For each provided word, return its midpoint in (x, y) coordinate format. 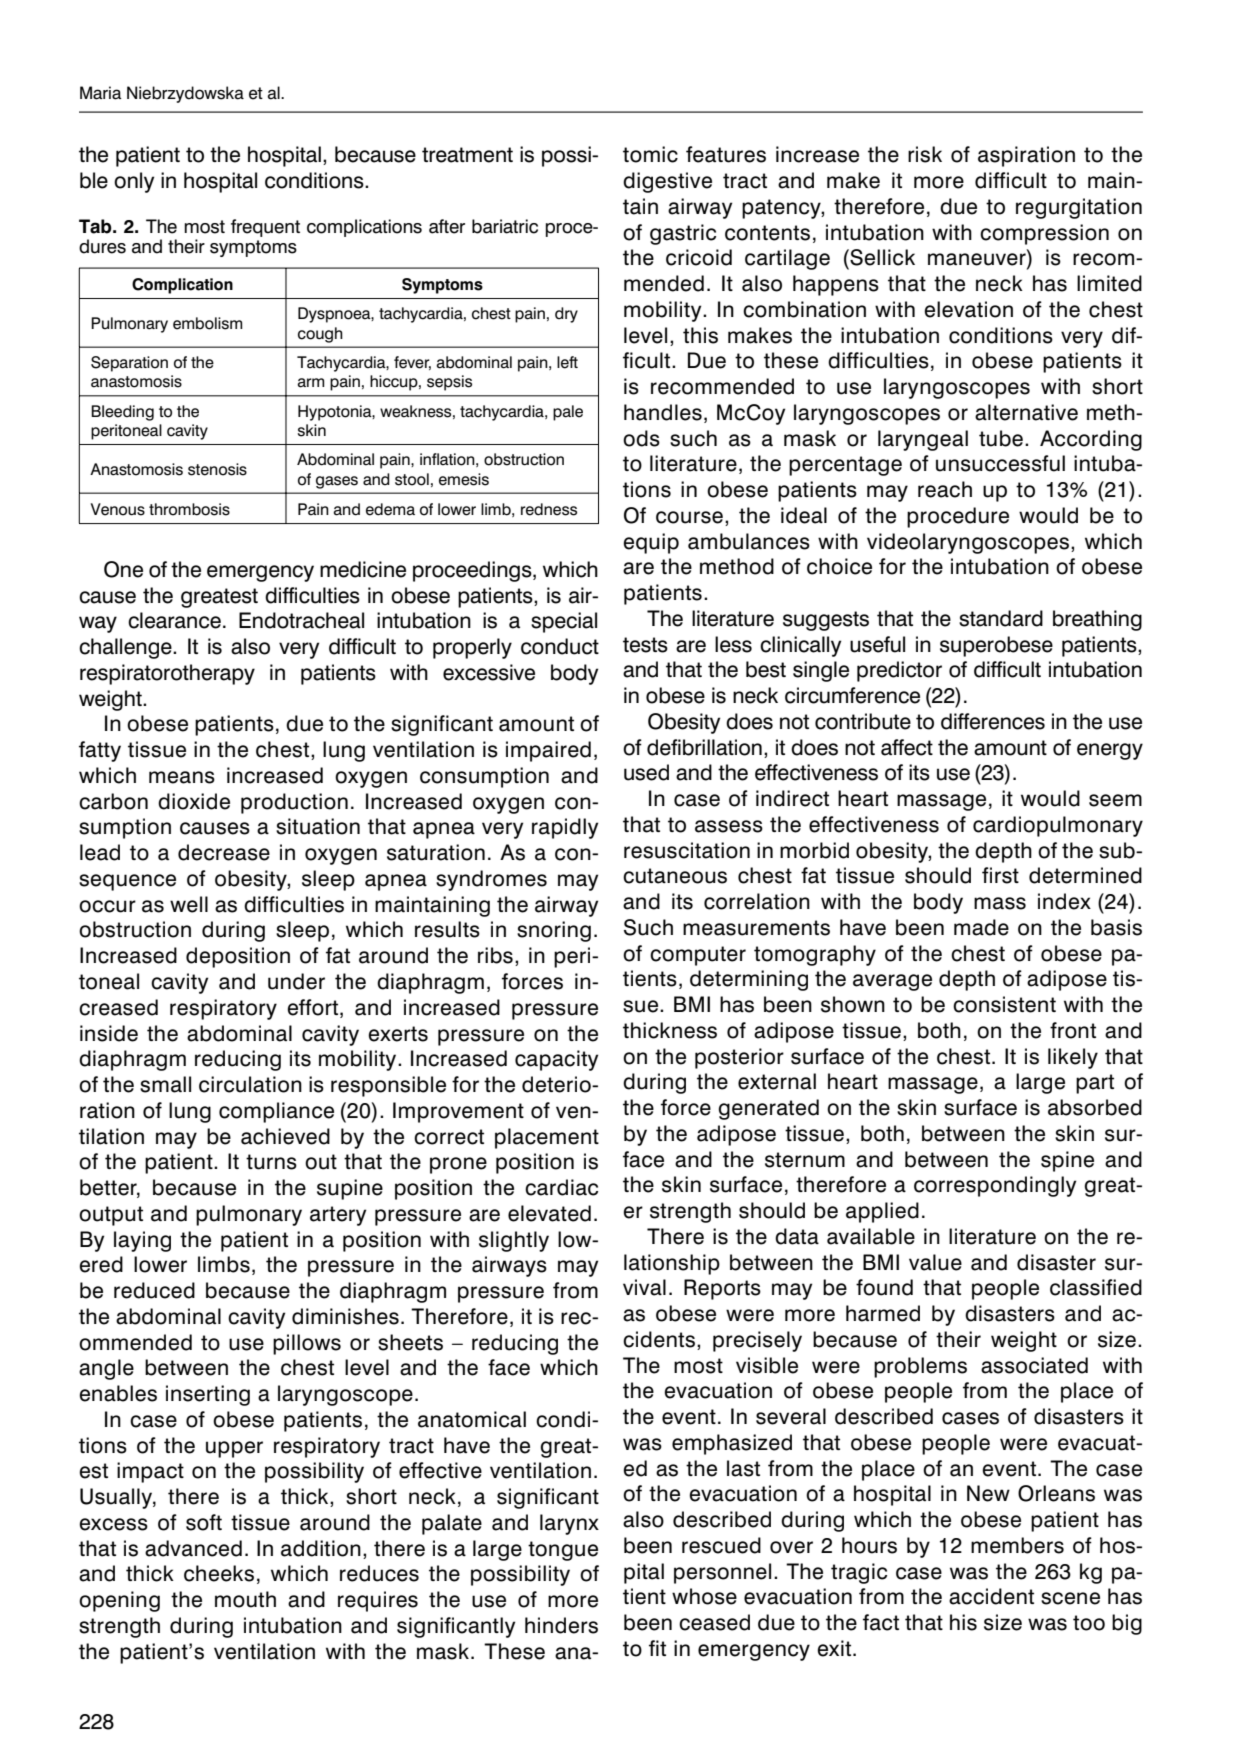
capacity (556, 1060)
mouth (245, 1599)
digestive (667, 182)
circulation (250, 1084)
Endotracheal (301, 620)
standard (1001, 618)
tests (645, 645)
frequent (265, 228)
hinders (561, 1625)
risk (925, 154)
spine (1067, 1161)
